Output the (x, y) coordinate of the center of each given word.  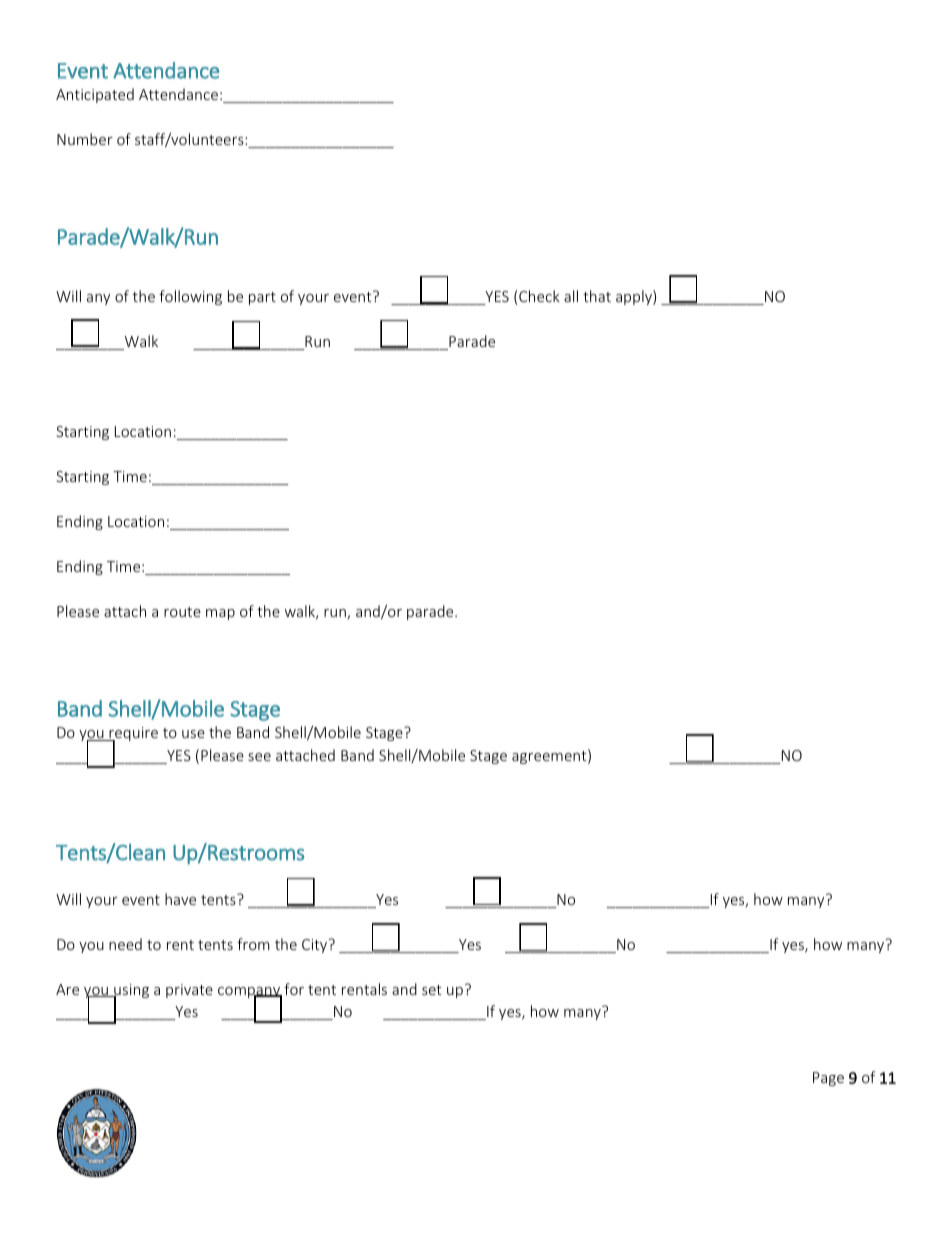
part (262, 298)
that (597, 296)
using (130, 992)
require (132, 735)
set (432, 990)
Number (85, 139)
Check (539, 296)
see (259, 757)
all (571, 296)
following (190, 297)
